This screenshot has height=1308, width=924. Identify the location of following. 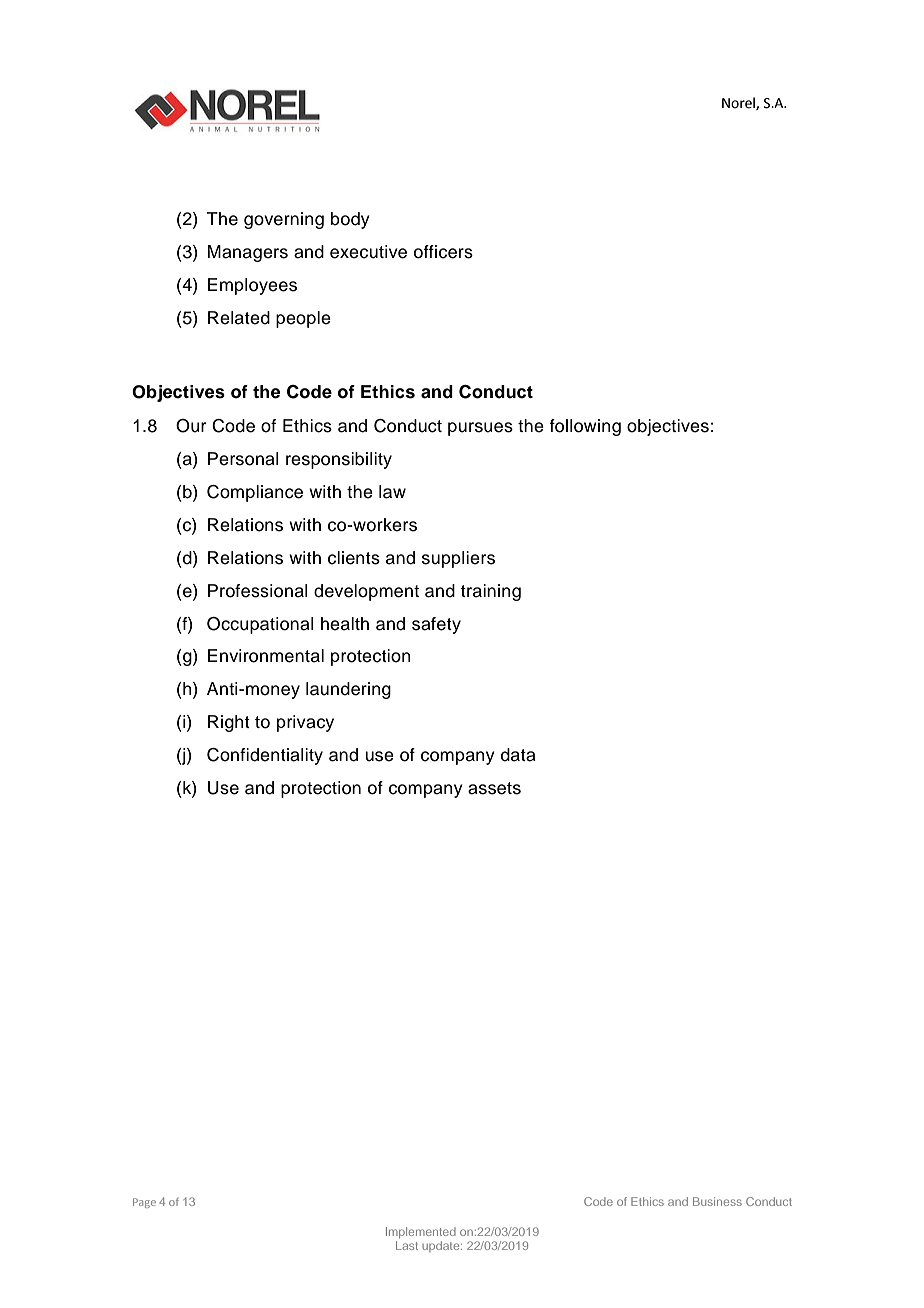
(585, 427).
